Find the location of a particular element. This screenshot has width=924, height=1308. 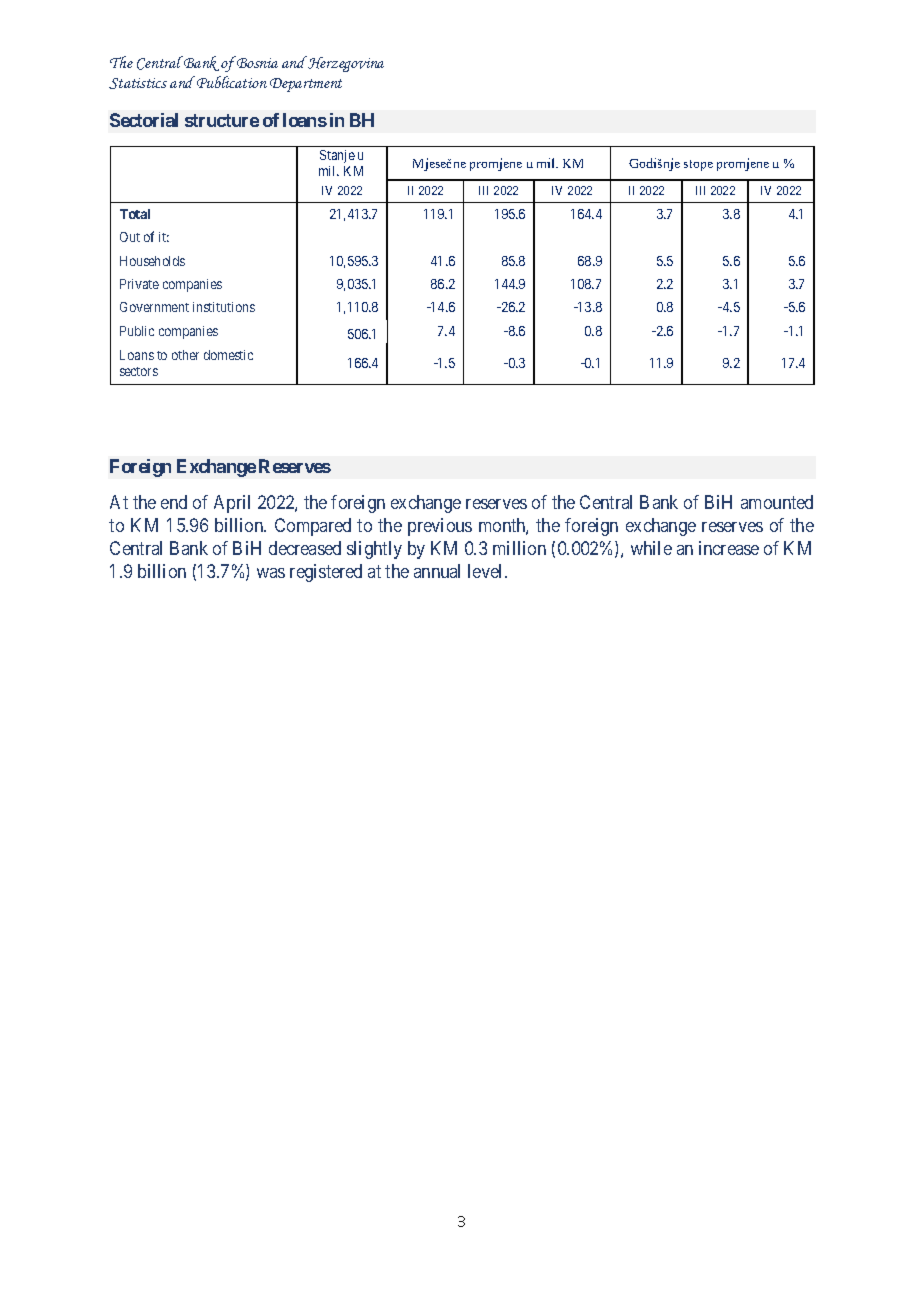

domestic is located at coordinates (228, 355).
